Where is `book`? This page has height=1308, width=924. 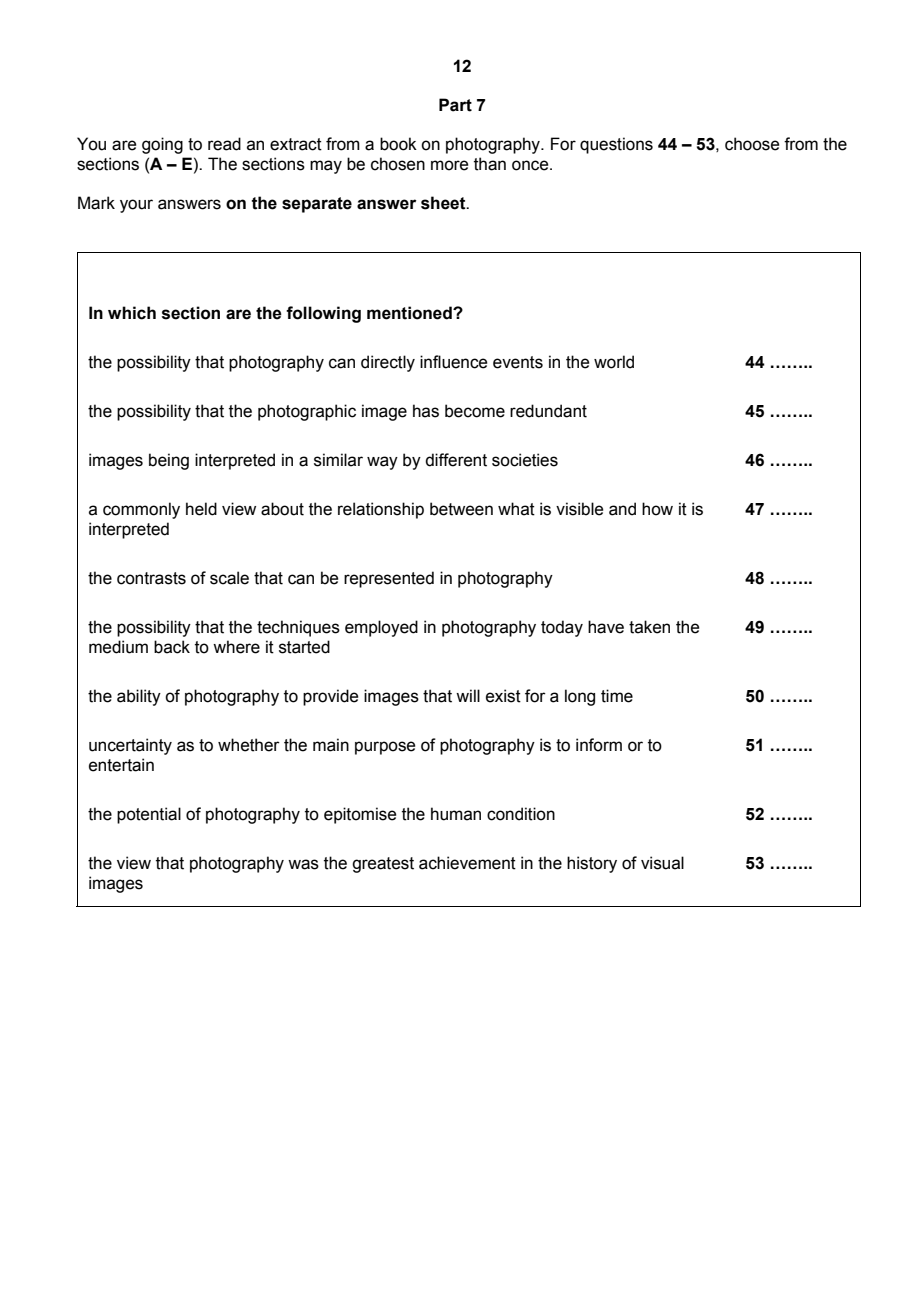 book is located at coordinates (398, 144).
